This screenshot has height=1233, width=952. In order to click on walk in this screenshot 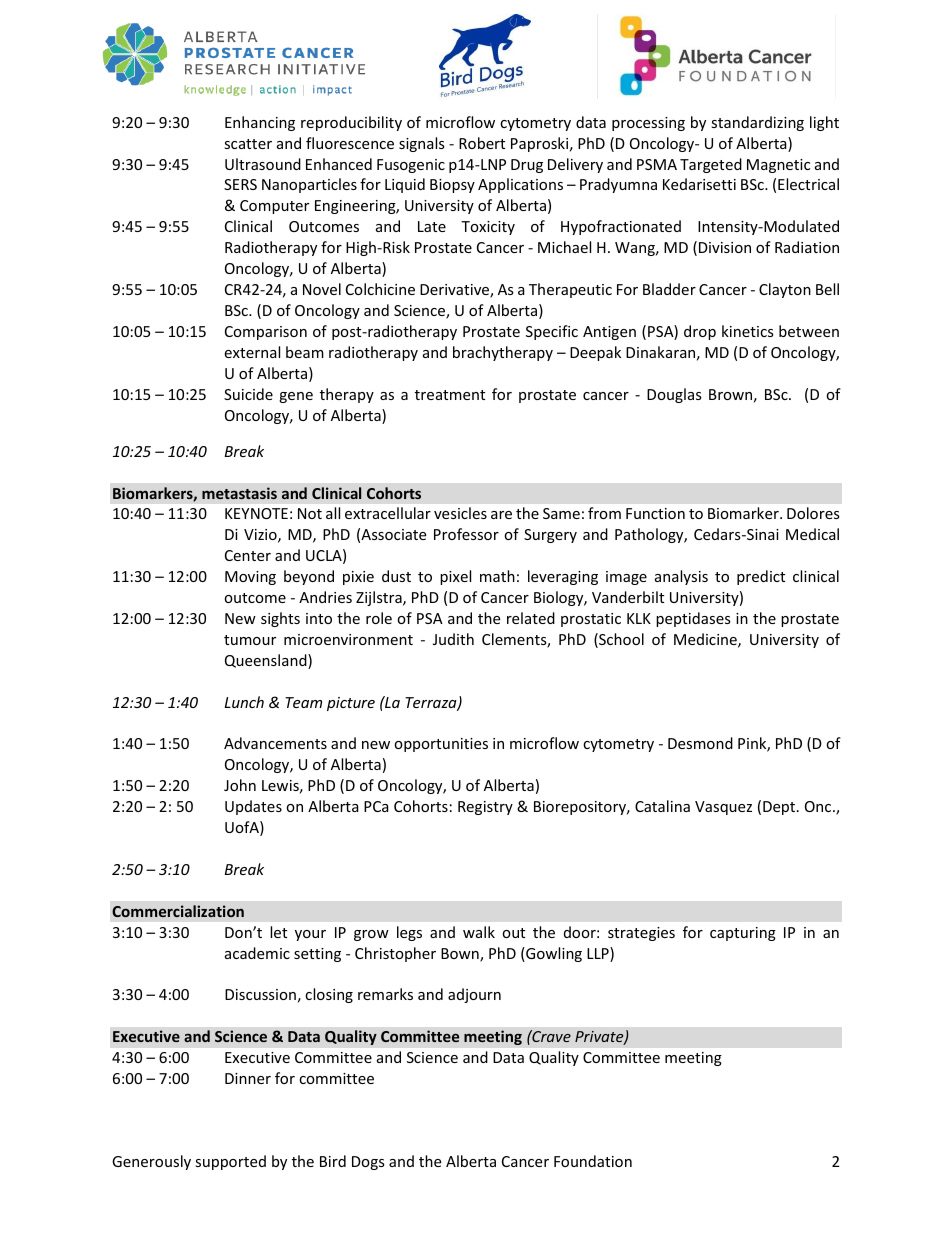, I will do `click(479, 932)`.
